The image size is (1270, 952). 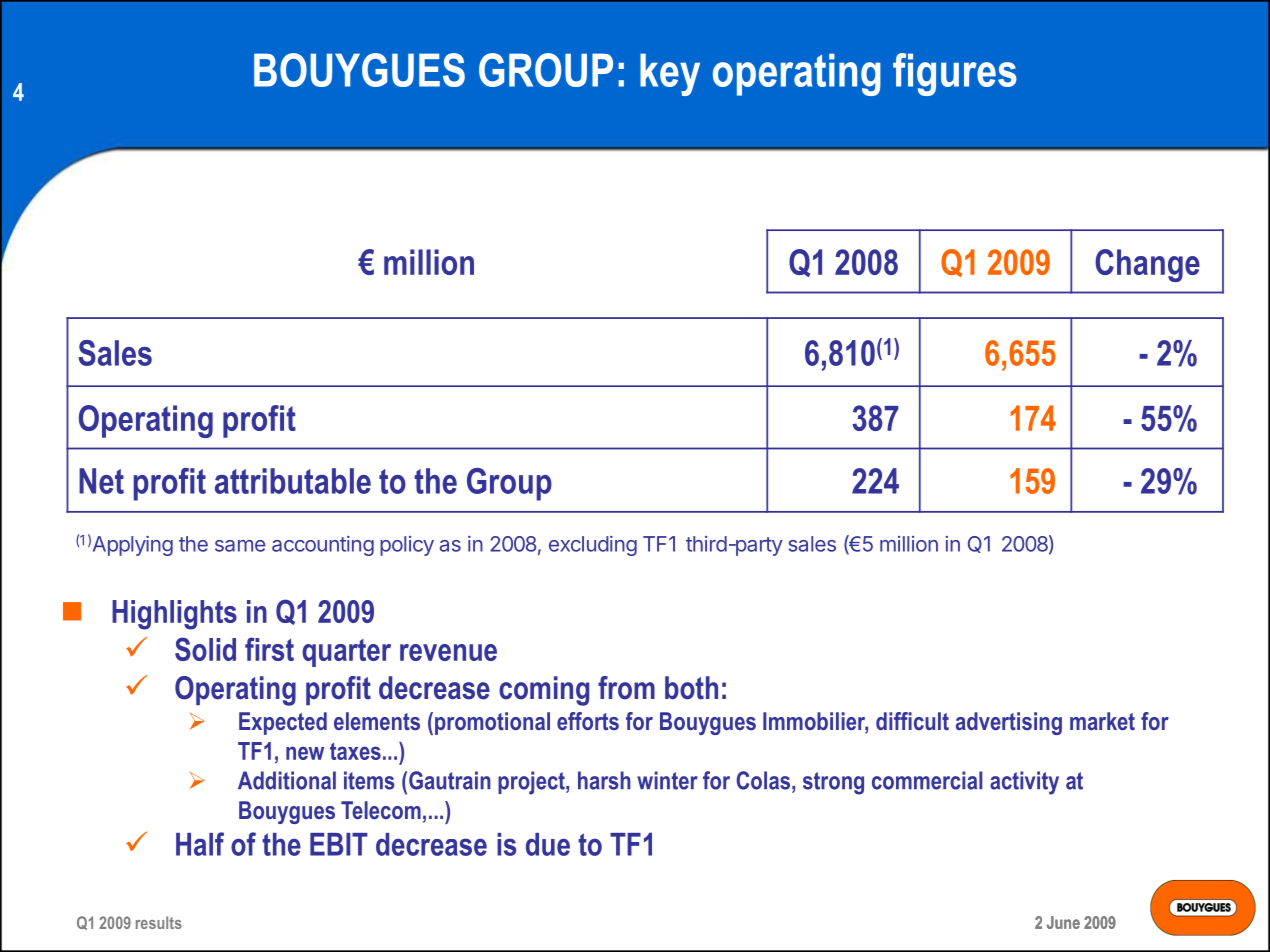 I want to click on key, so click(x=670, y=74).
